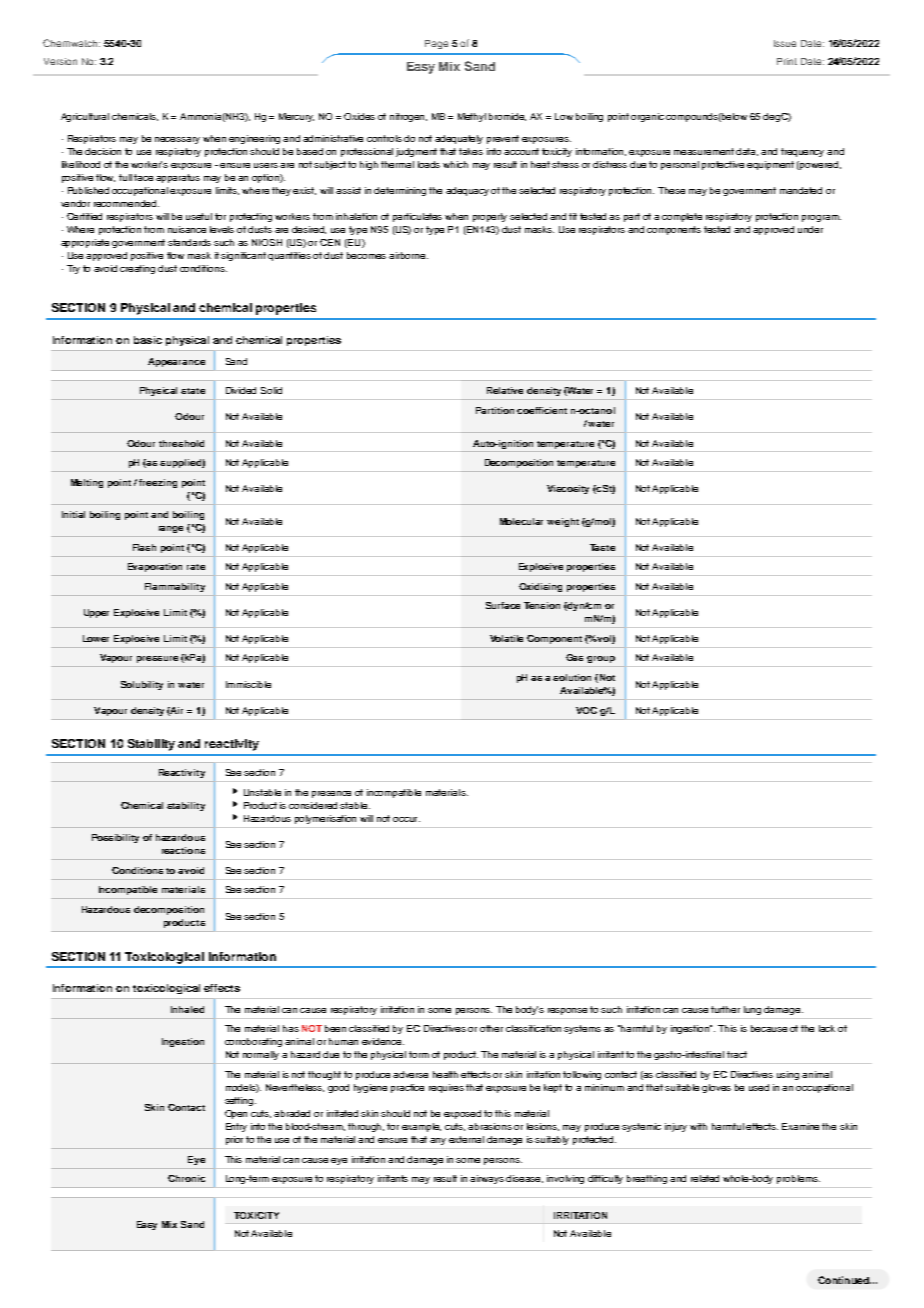 This image has width=924, height=1308. What do you see at coordinates (148, 340) in the image?
I see `basic` at bounding box center [148, 340].
